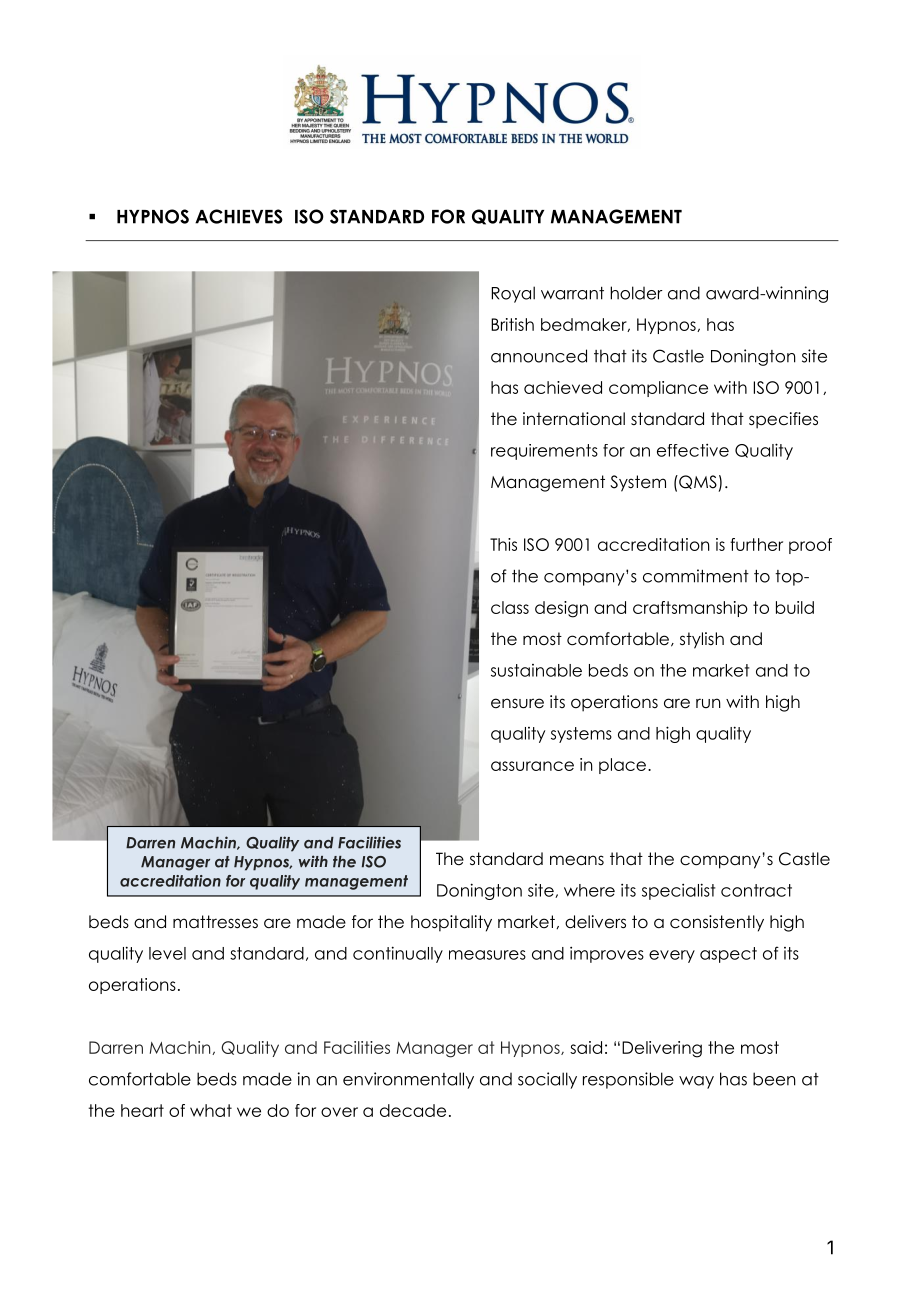 The height and width of the screenshot is (1308, 924). What do you see at coordinates (513, 294) in the screenshot?
I see `Royal` at bounding box center [513, 294].
